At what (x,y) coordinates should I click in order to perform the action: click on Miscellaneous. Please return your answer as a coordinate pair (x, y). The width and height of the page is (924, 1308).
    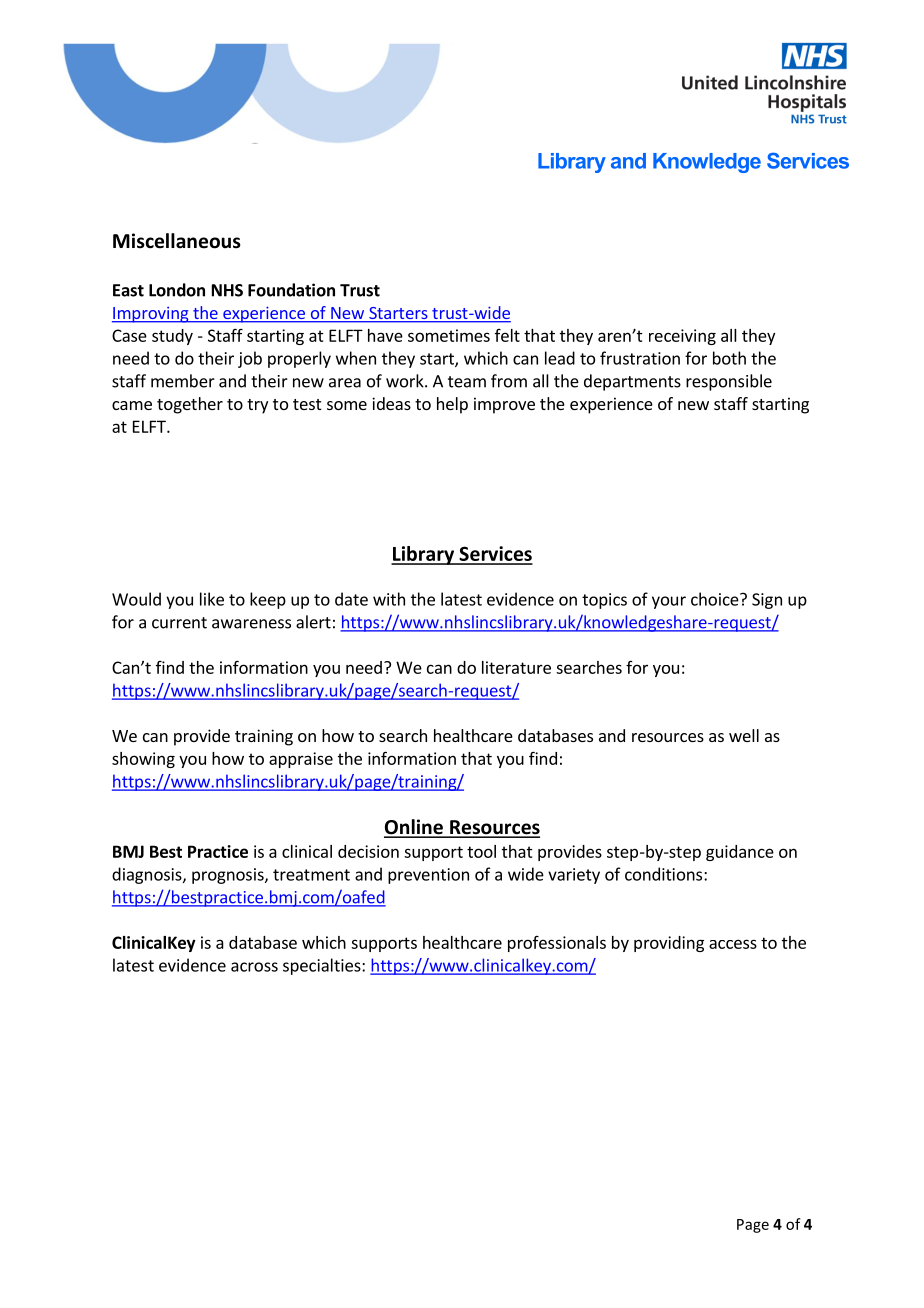
    Looking at the image, I should click on (177, 241).
